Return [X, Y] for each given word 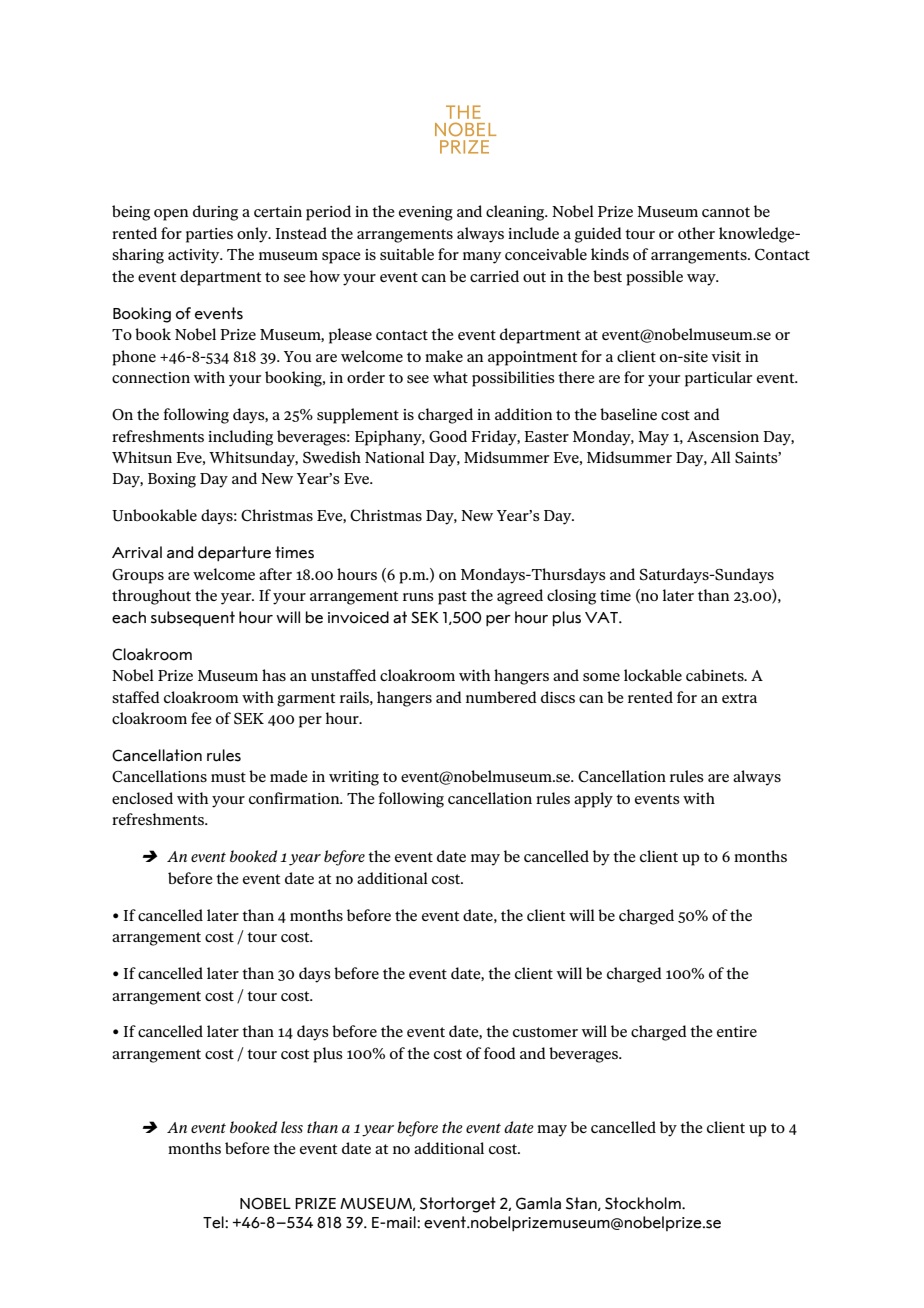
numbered [501, 697]
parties [209, 235]
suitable [407, 254]
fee [201, 718]
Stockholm [644, 1203]
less [292, 1127]
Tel [214, 1222]
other [696, 233]
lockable [653, 675]
